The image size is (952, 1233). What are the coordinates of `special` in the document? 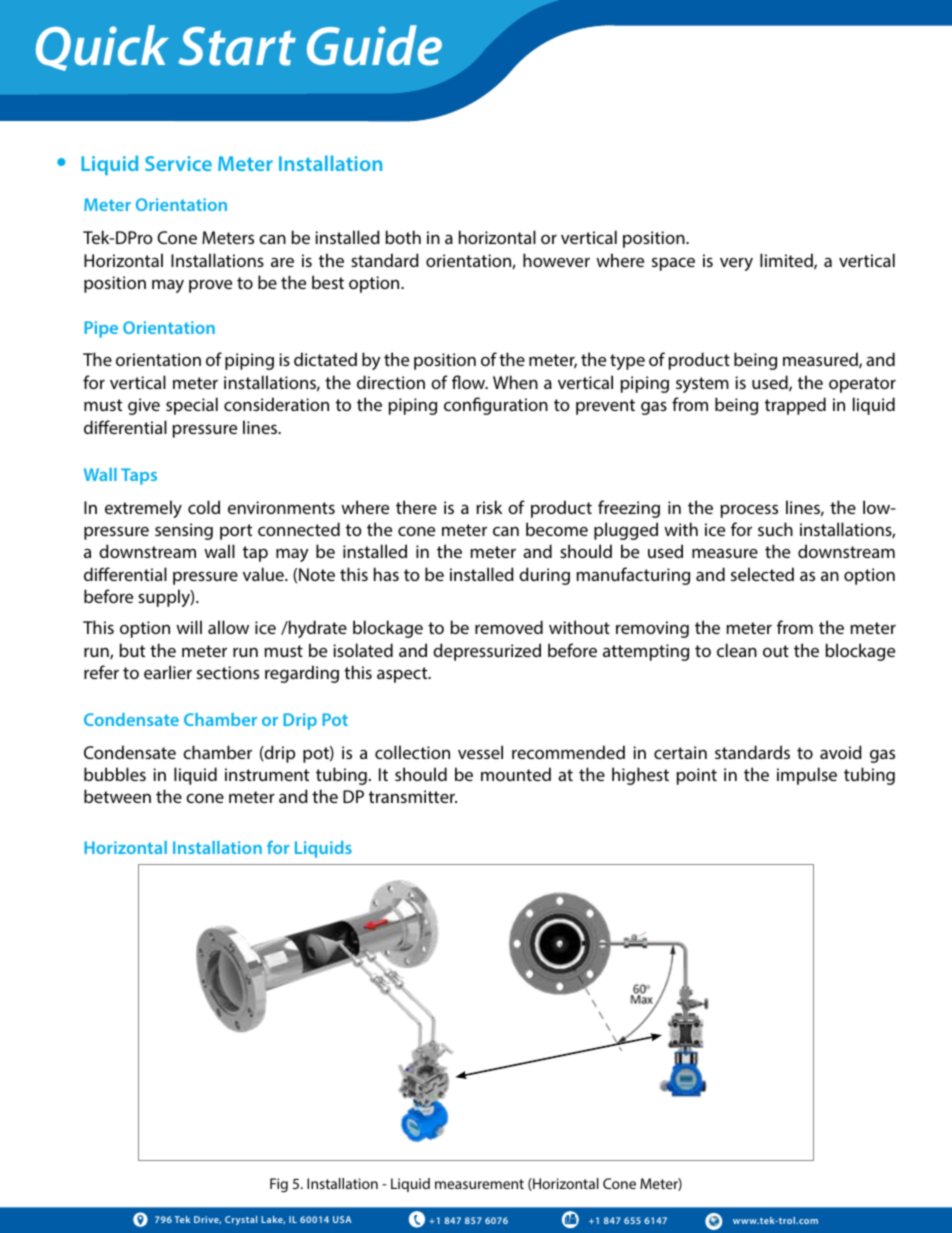 It's located at (192, 406).
